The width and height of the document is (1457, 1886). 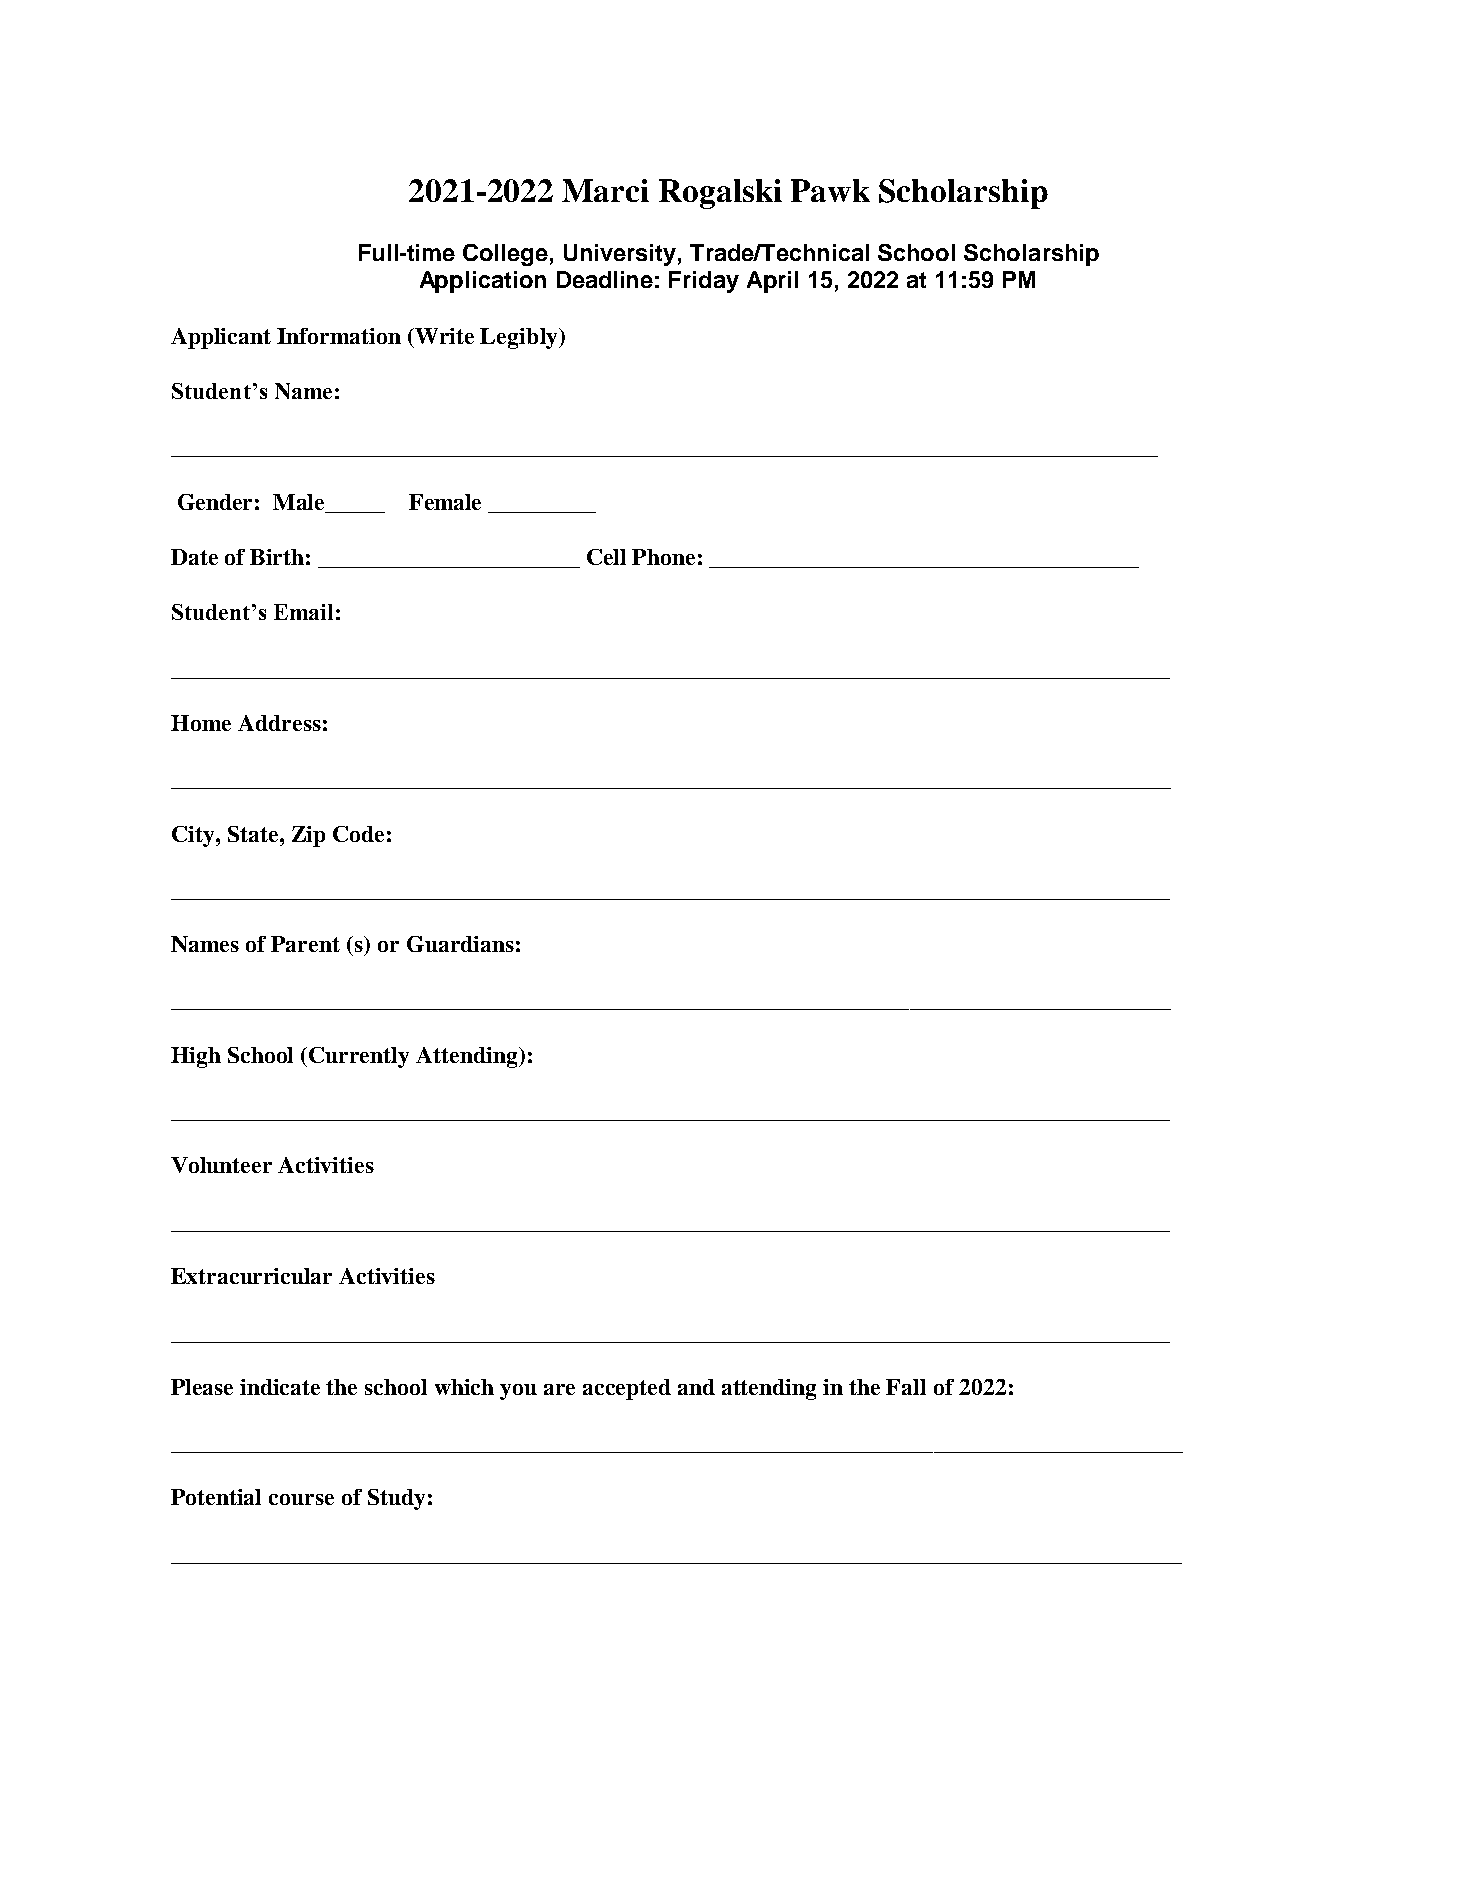 What do you see at coordinates (772, 282) in the document?
I see `April` at bounding box center [772, 282].
